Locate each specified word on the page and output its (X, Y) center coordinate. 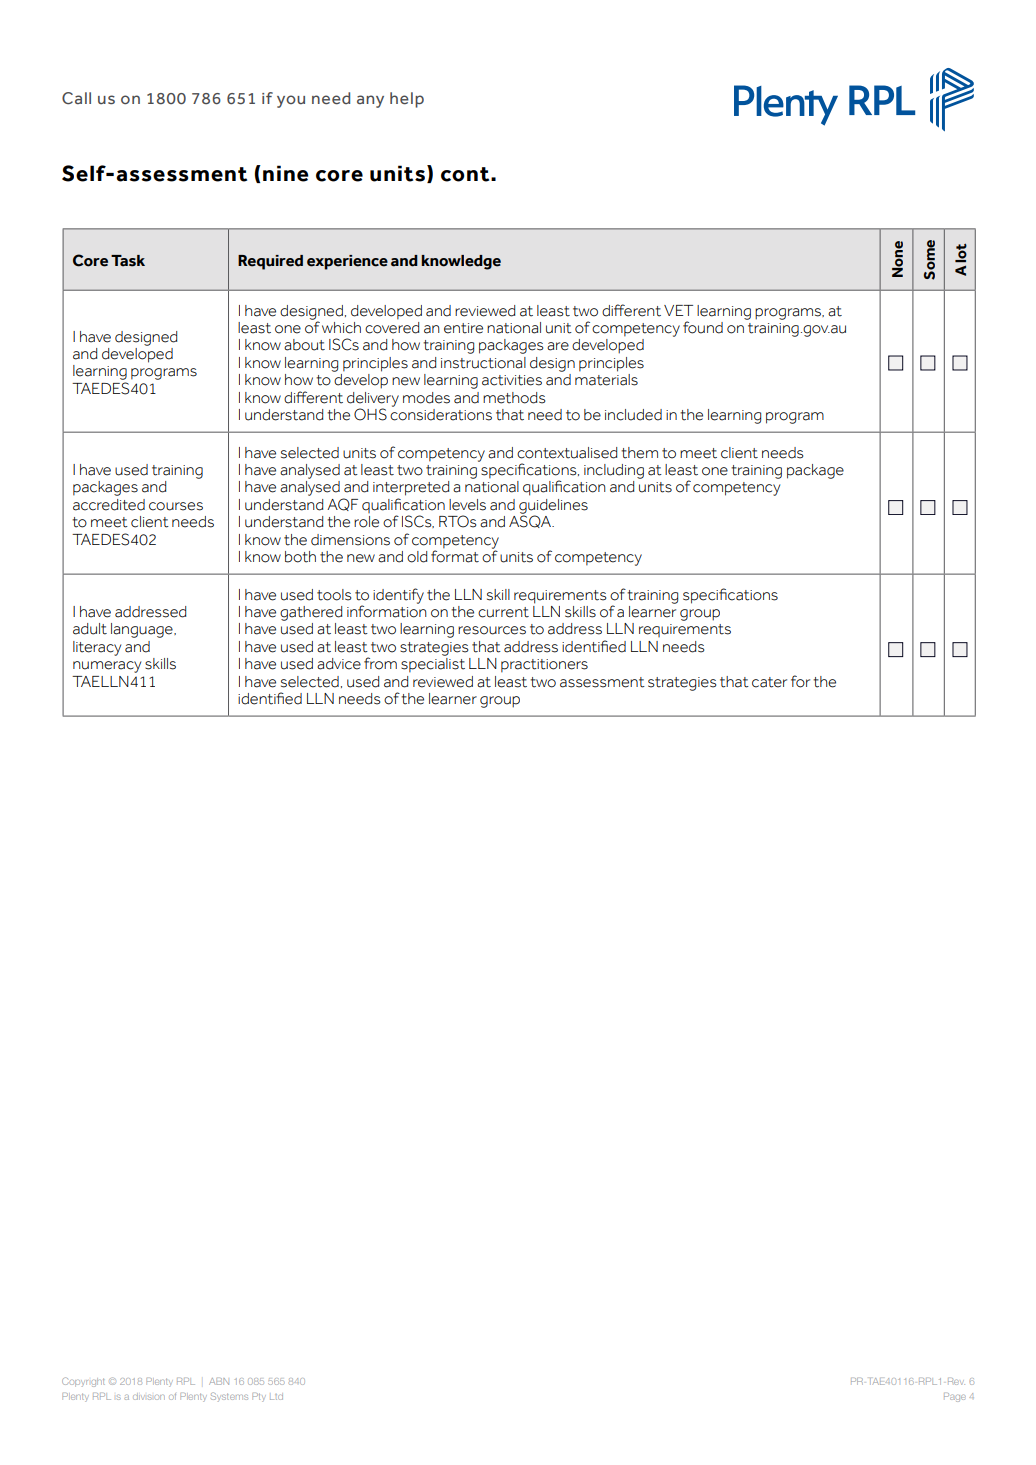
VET (678, 310)
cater (769, 682)
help (407, 100)
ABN (219, 1381)
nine (286, 173)
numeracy (107, 667)
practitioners (544, 666)
